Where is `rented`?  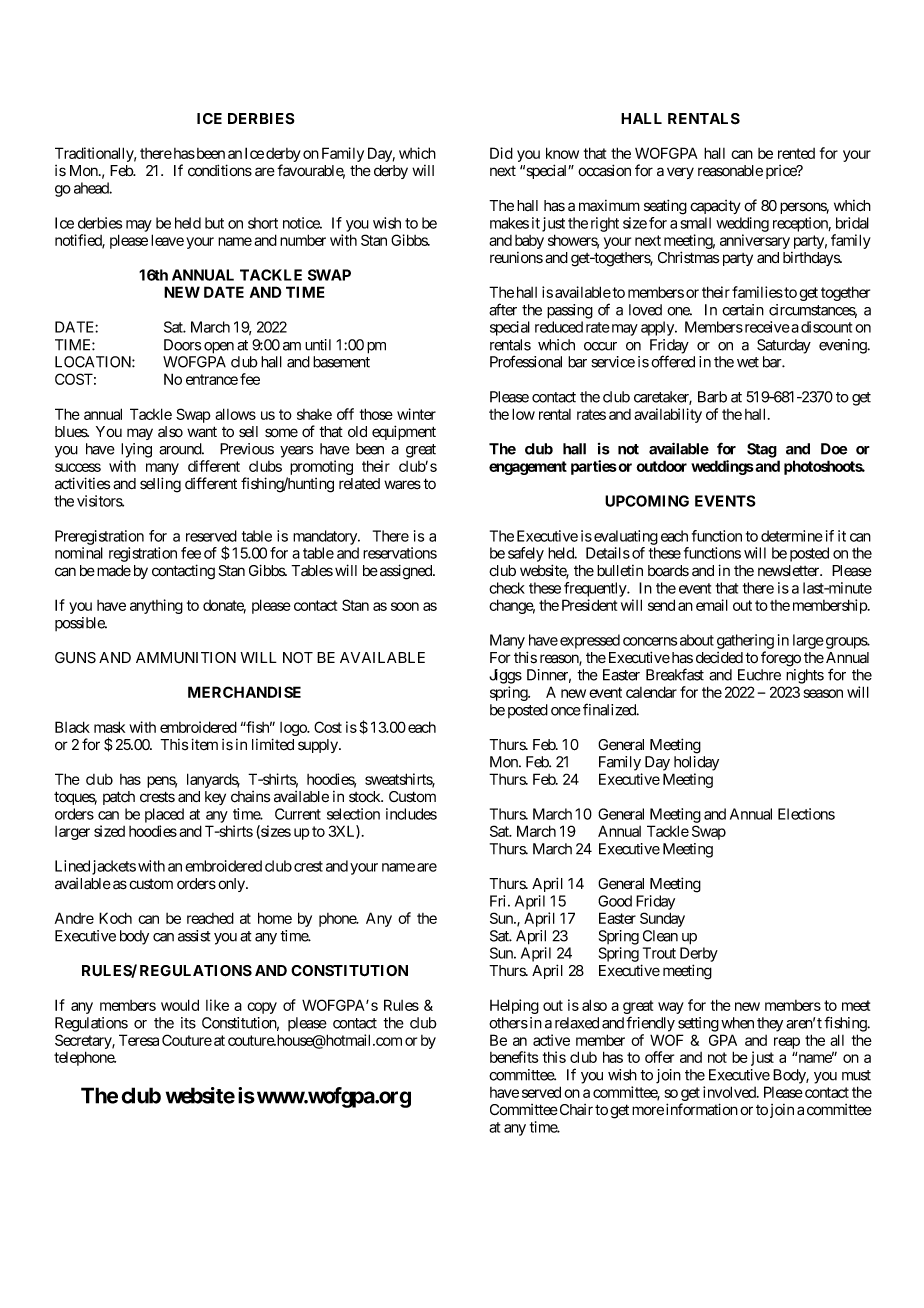
rented is located at coordinates (796, 153).
